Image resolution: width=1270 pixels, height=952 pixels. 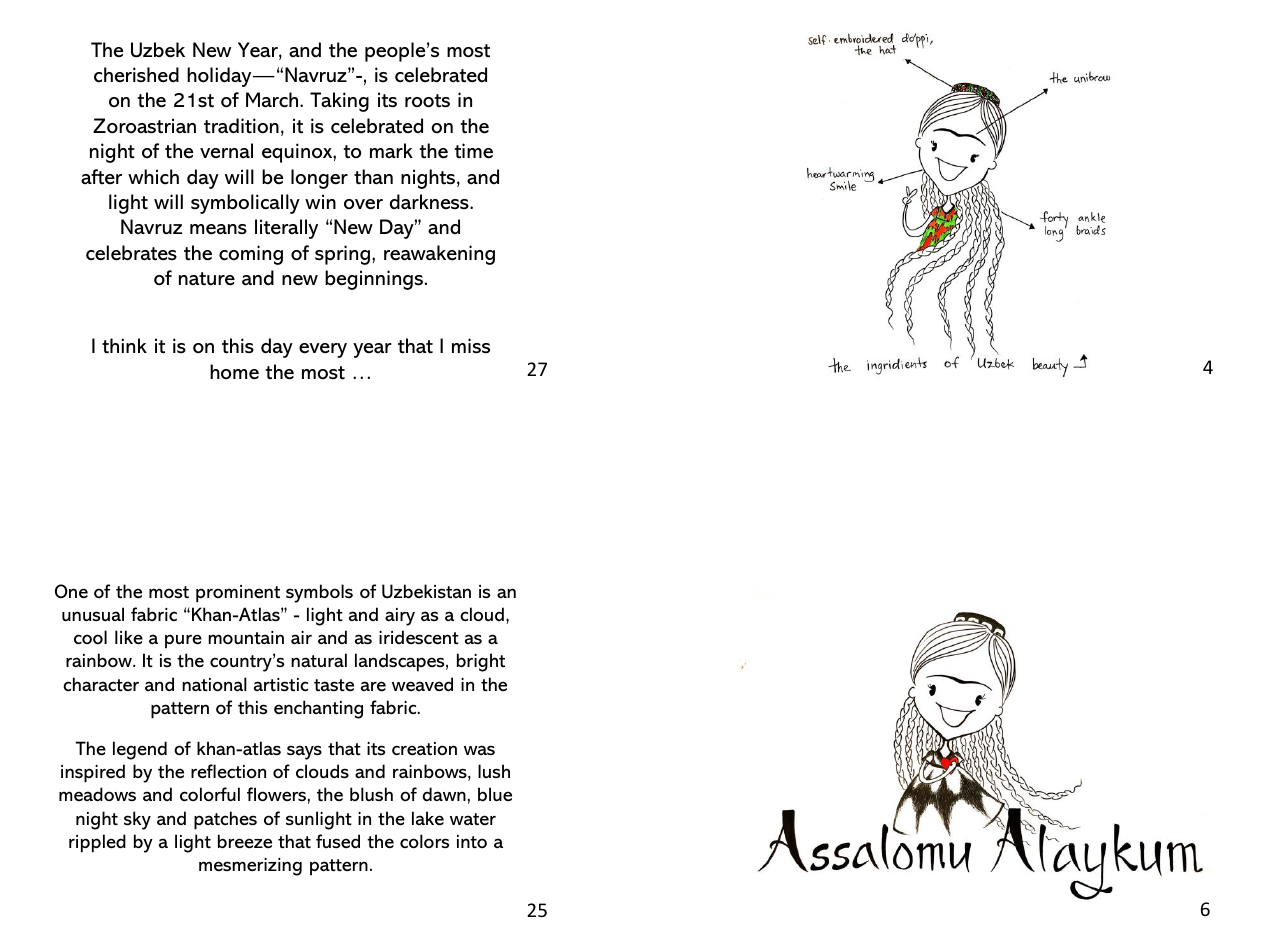 What do you see at coordinates (93, 614) in the screenshot?
I see `unusual` at bounding box center [93, 614].
